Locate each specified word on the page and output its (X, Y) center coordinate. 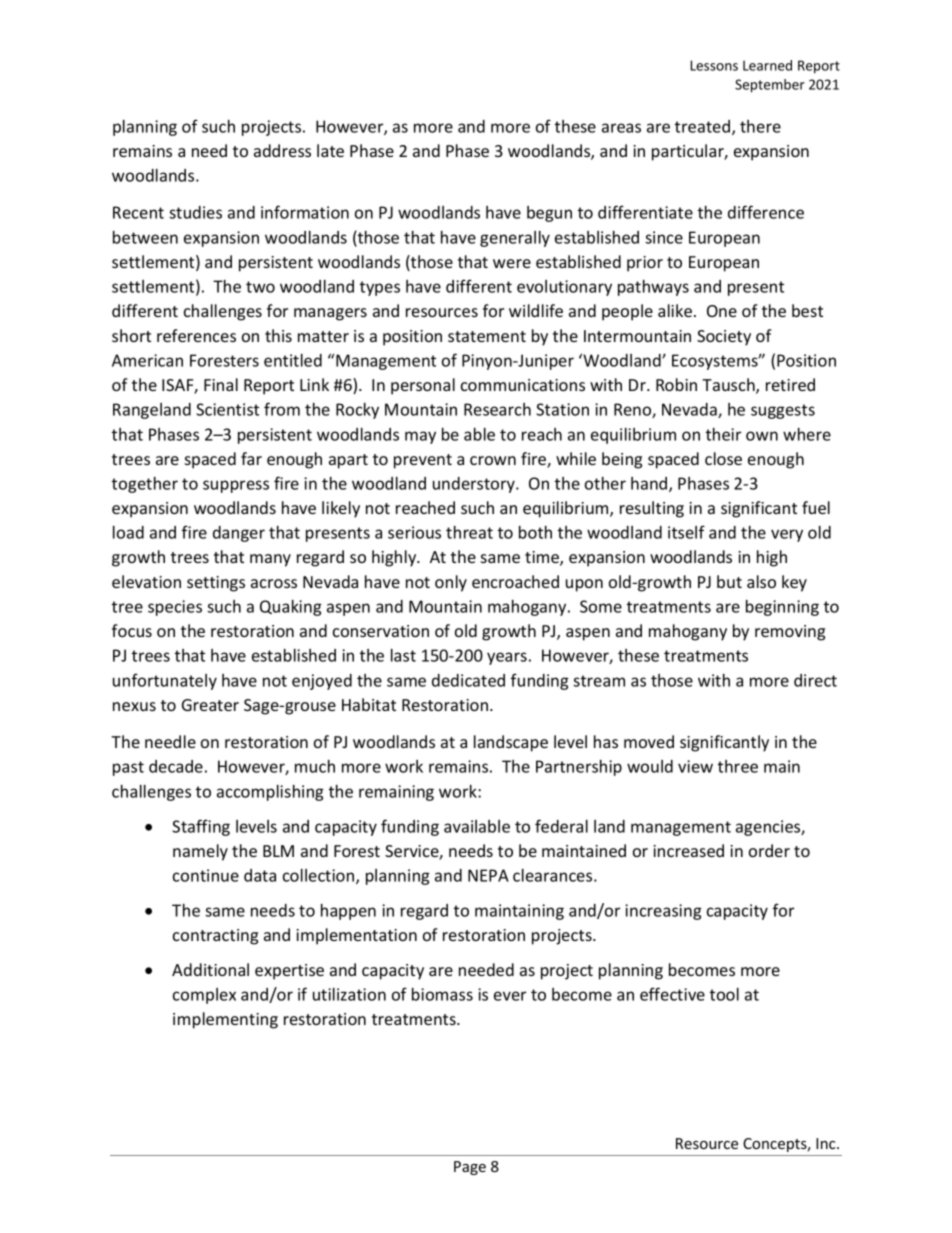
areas (621, 128)
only (451, 583)
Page (470, 1168)
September (770, 86)
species (175, 608)
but (729, 581)
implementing (225, 1020)
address (282, 150)
